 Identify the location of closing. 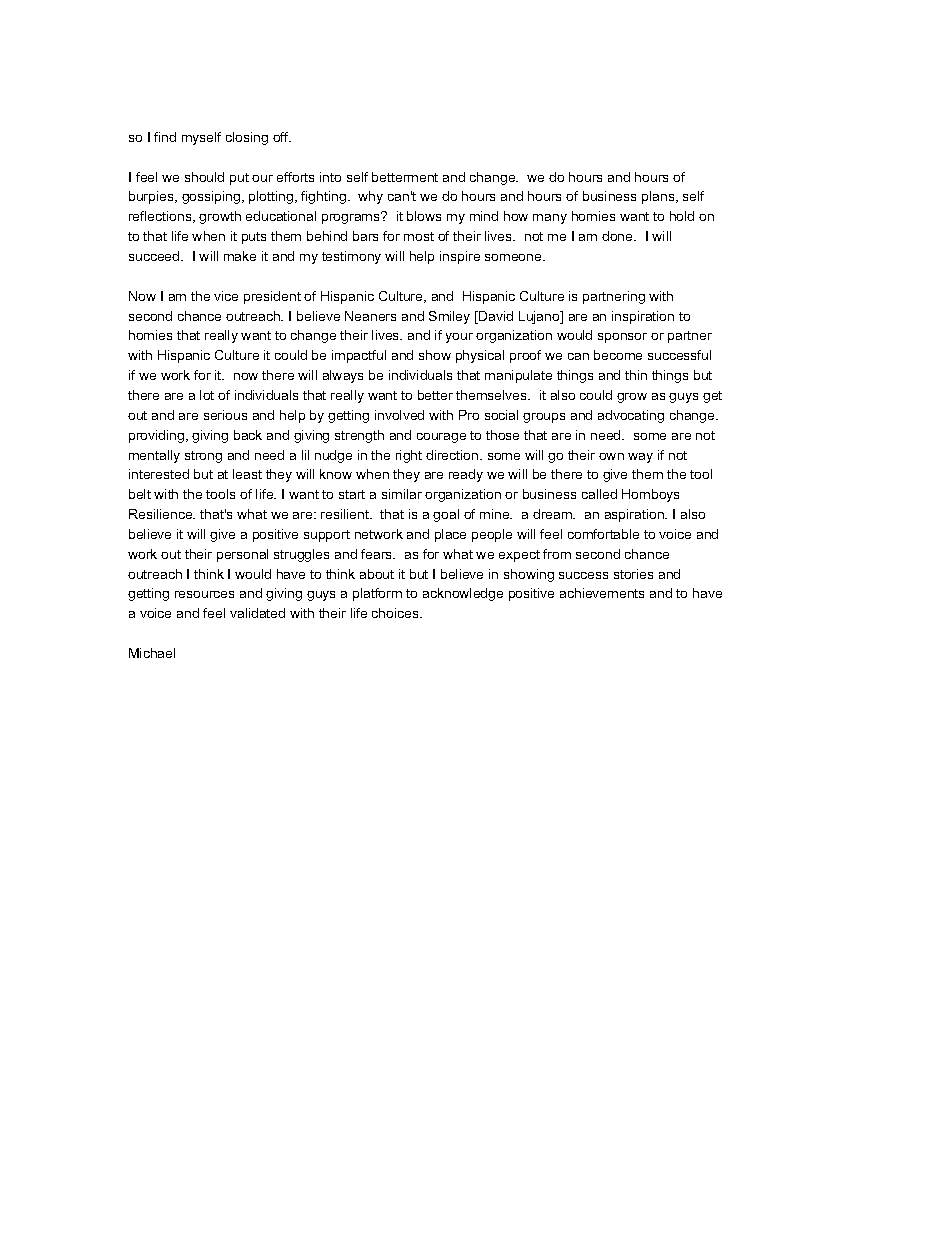
(247, 138).
